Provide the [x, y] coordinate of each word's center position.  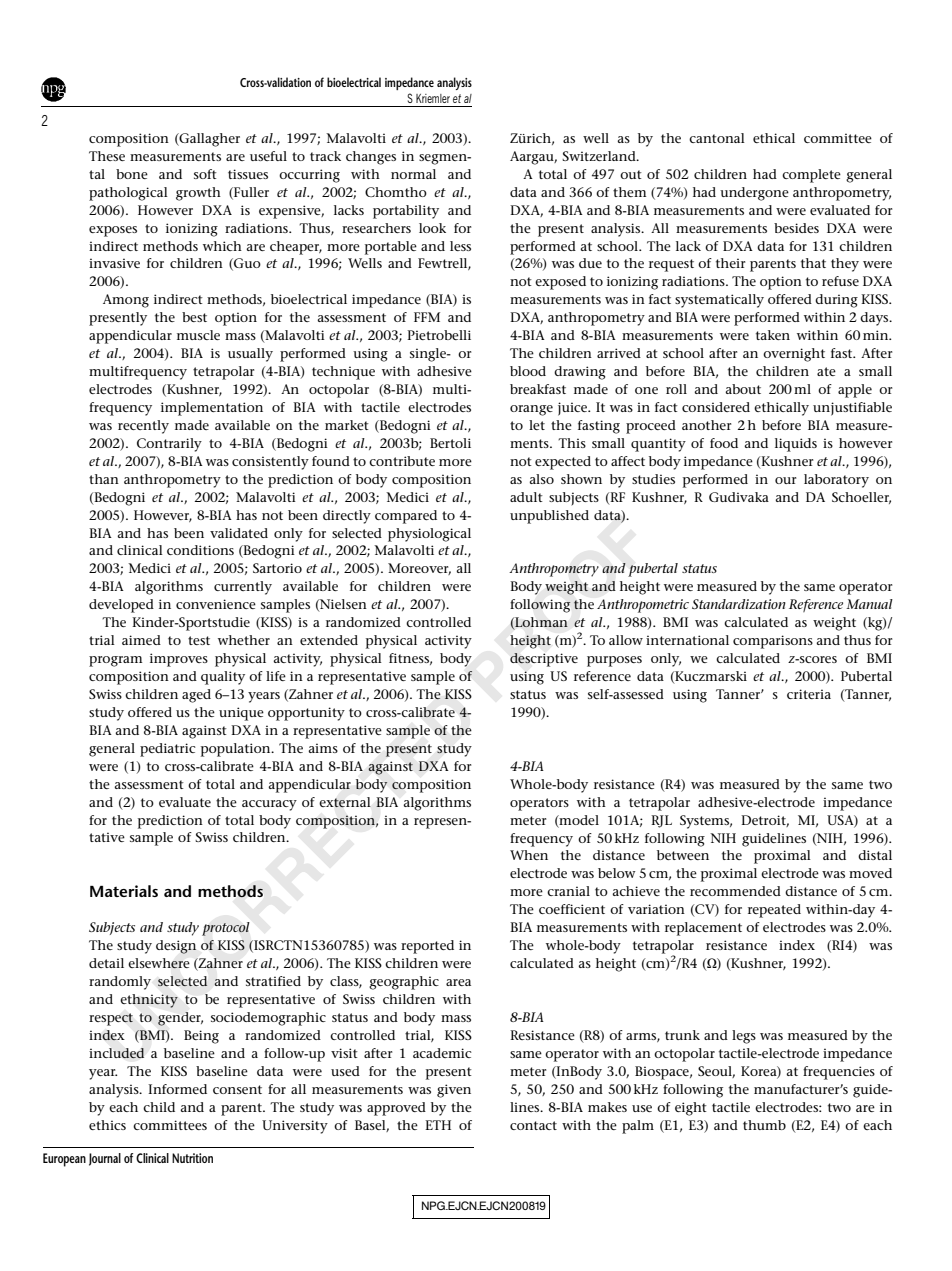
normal [413, 174]
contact [533, 1125]
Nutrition [192, 1158]
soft [205, 174]
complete [811, 176]
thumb [764, 1125]
